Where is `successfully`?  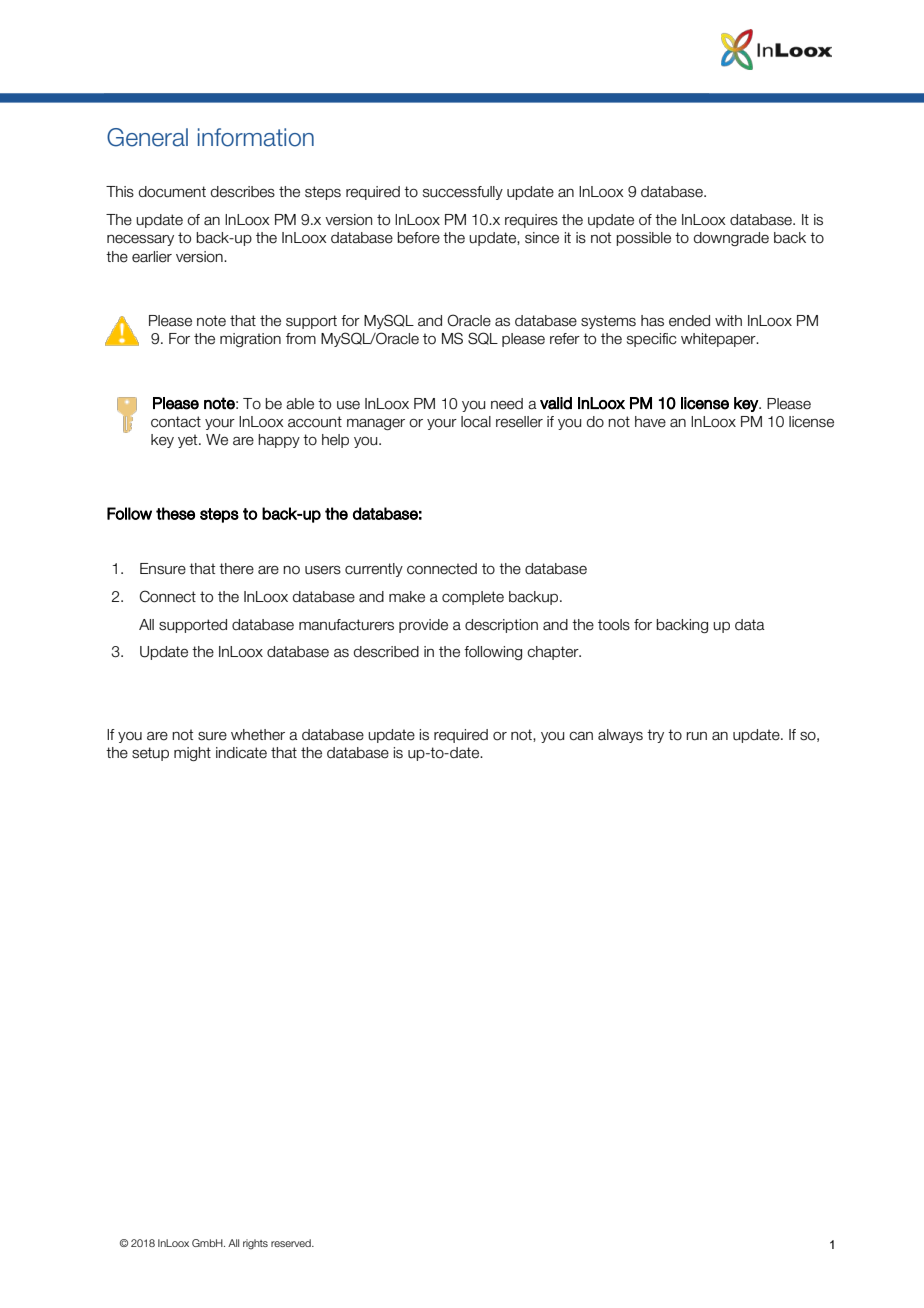
successfully is located at coordinates (463, 193).
